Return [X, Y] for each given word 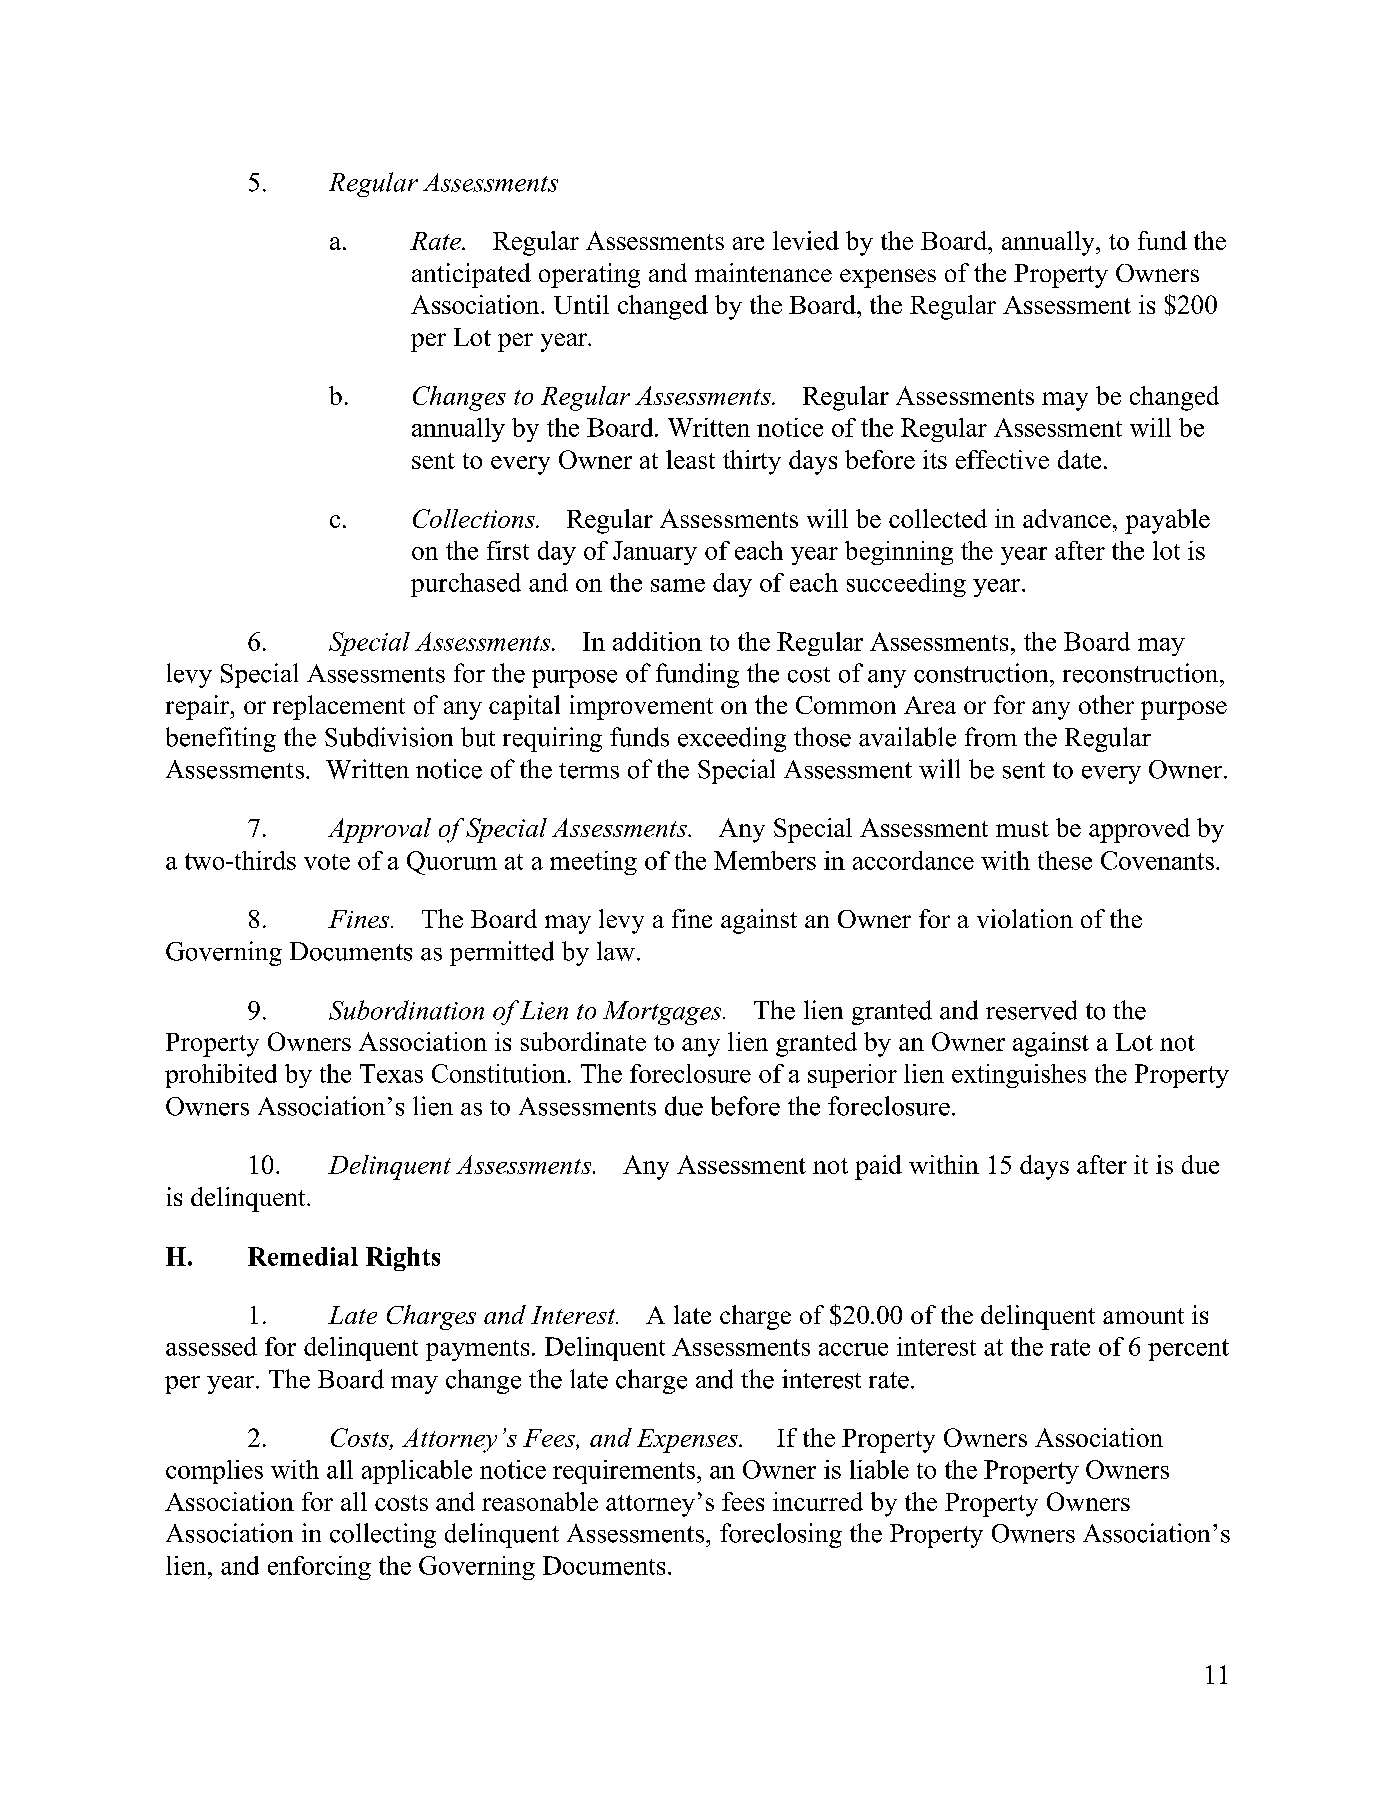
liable [879, 1469]
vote [327, 862]
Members [765, 860]
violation [1025, 918]
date [1079, 459]
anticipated [471, 275]
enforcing [319, 1568]
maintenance [763, 272]
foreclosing [781, 1535]
